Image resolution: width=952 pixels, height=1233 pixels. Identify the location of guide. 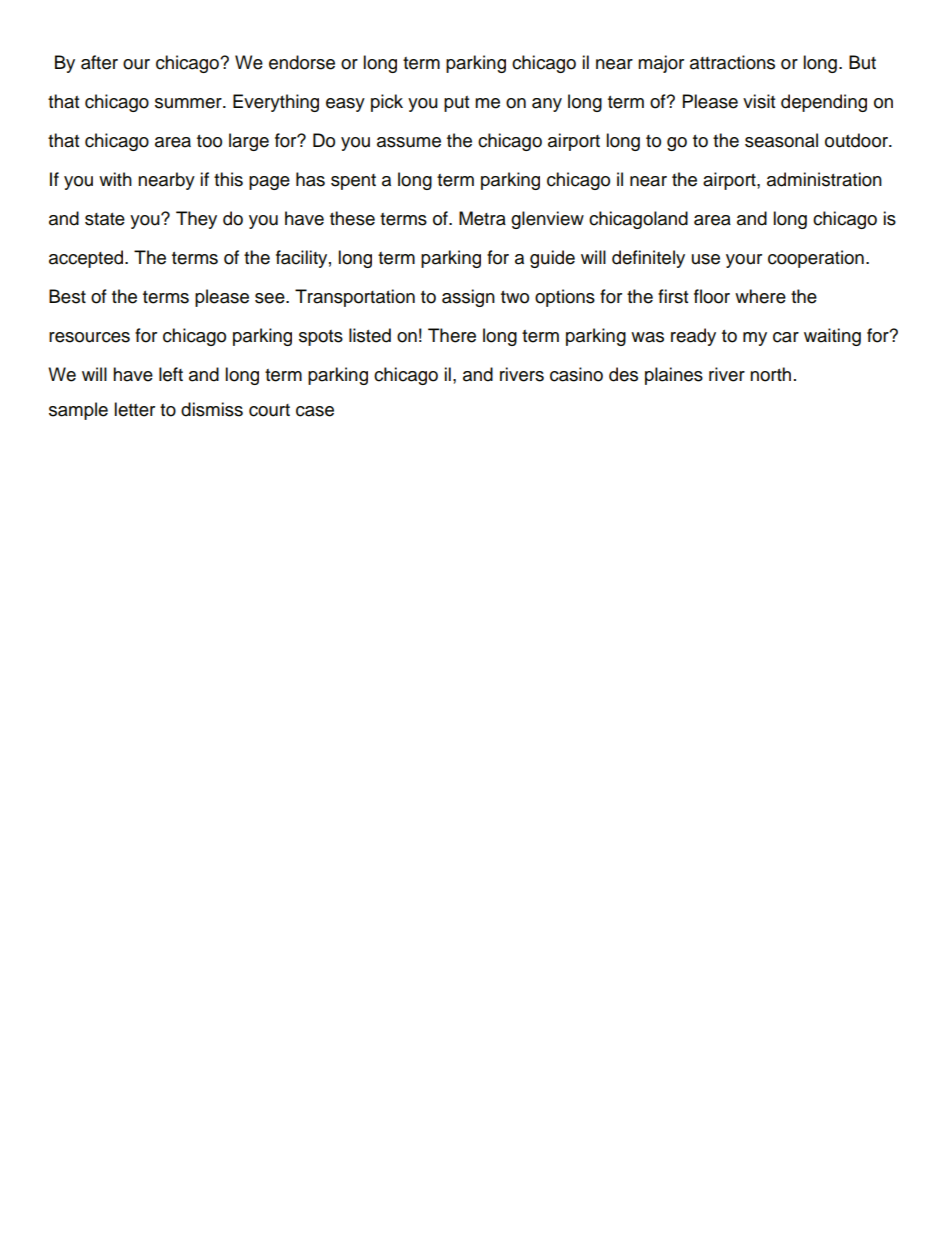
(552, 259).
